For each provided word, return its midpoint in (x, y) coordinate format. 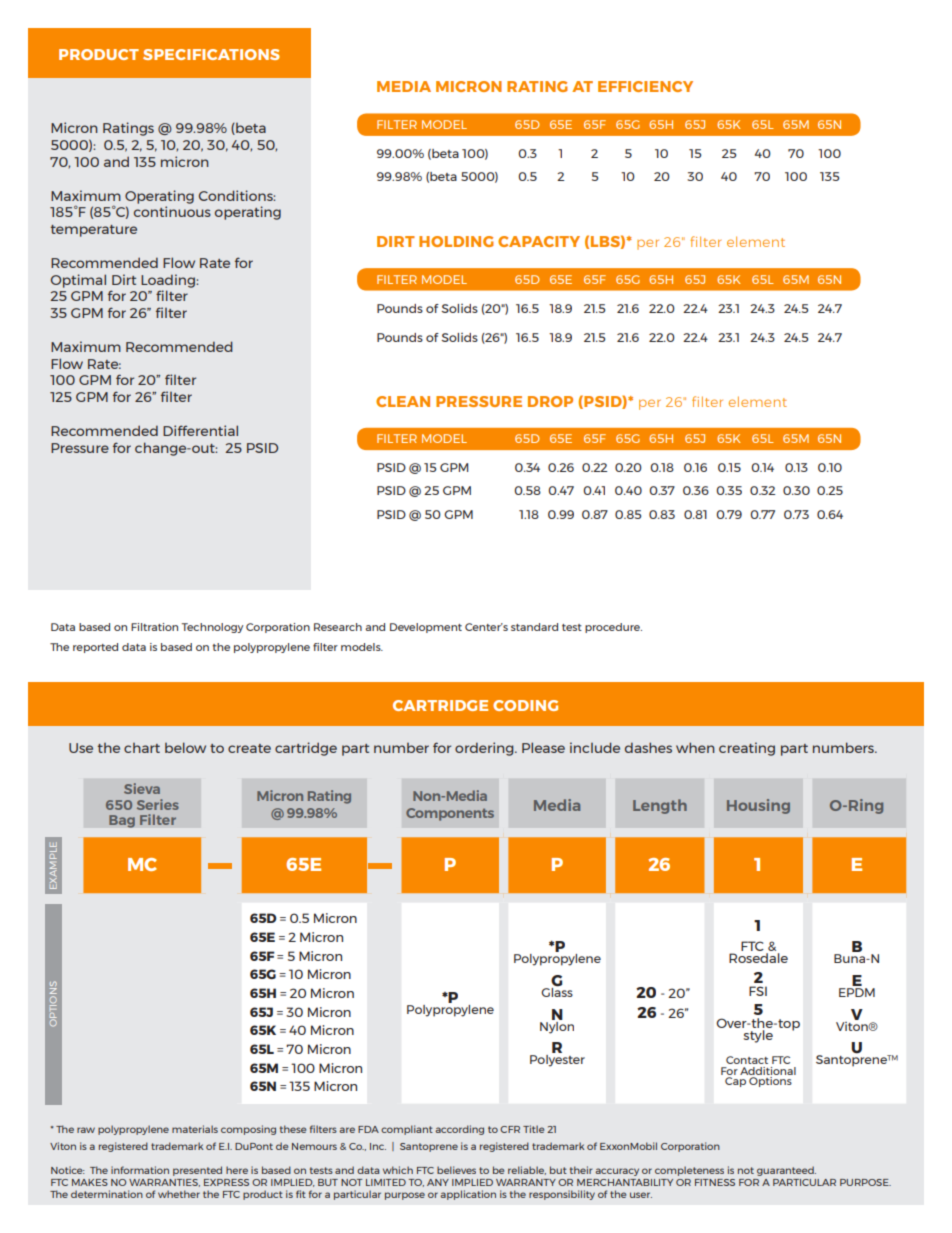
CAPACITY (539, 241)
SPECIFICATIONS (211, 54)
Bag (122, 821)
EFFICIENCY (645, 86)
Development (426, 628)
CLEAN (403, 401)
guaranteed (786, 1171)
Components (450, 814)
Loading (169, 281)
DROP (550, 401)
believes (456, 1170)
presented (197, 1171)
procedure (613, 628)
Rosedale (758, 958)
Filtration (154, 627)
